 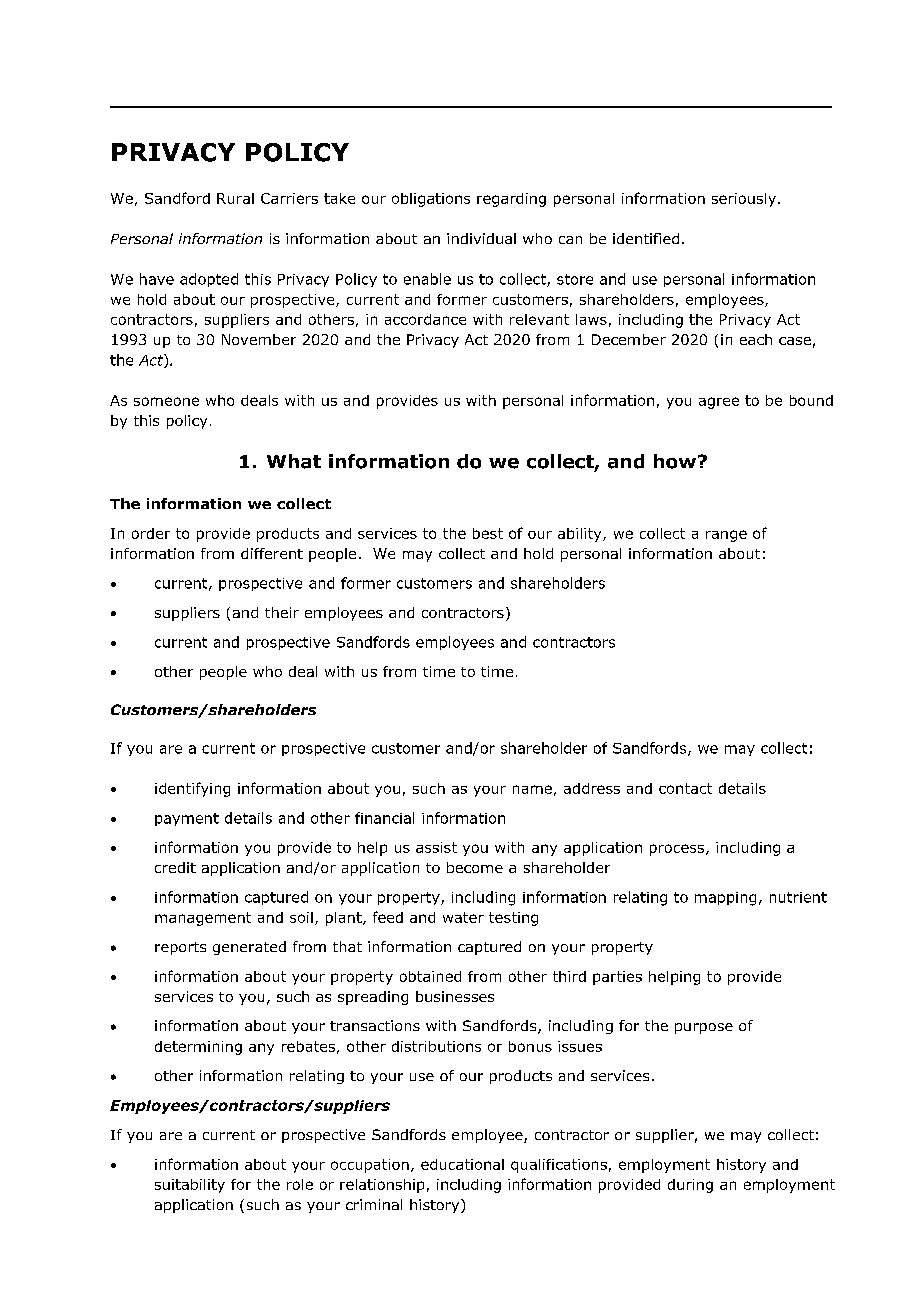 I want to click on role, so click(x=300, y=1184).
